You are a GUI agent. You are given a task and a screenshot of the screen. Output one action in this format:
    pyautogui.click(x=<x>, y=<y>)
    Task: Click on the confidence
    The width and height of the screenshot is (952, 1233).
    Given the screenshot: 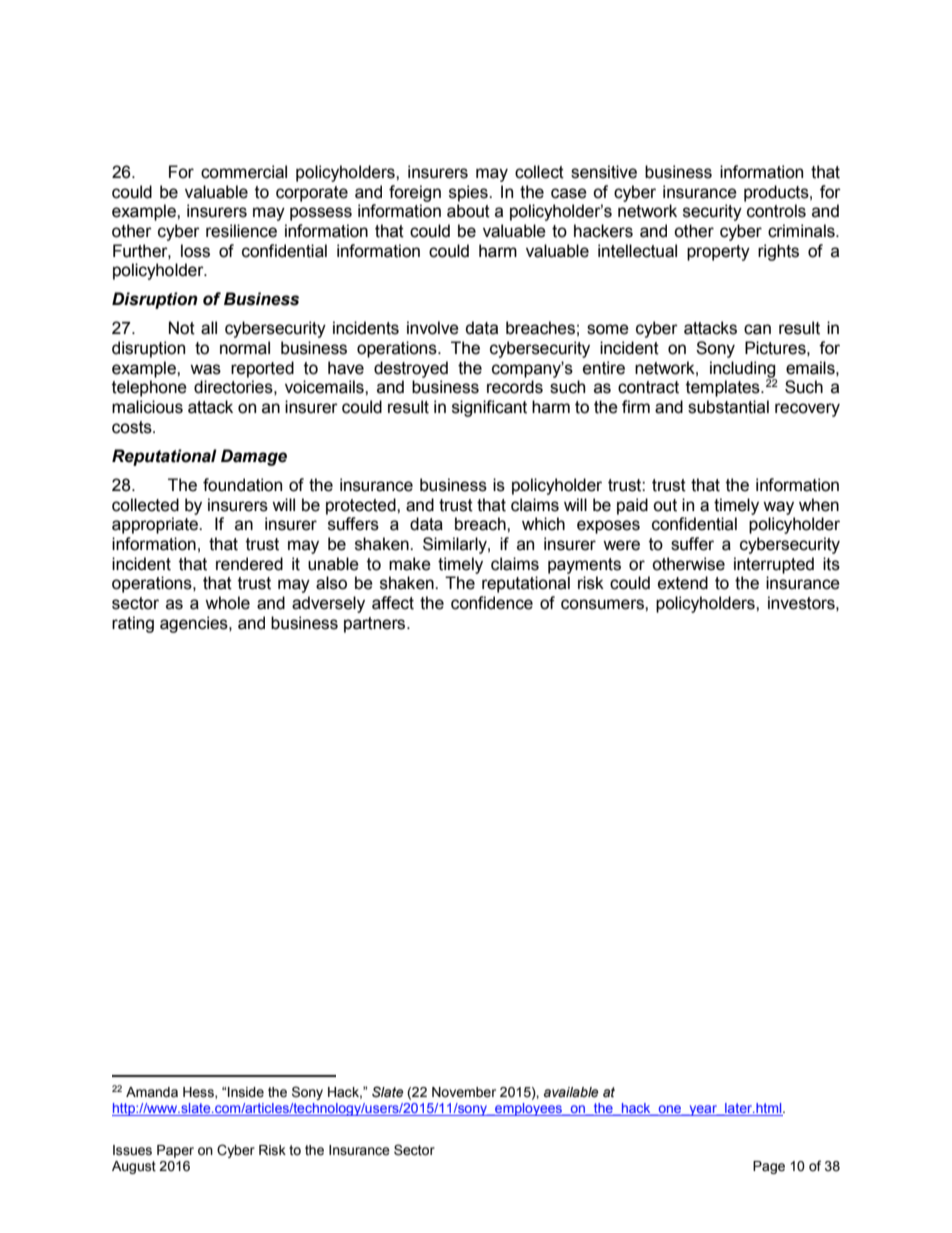 What is the action you would take?
    pyautogui.click(x=492, y=603)
